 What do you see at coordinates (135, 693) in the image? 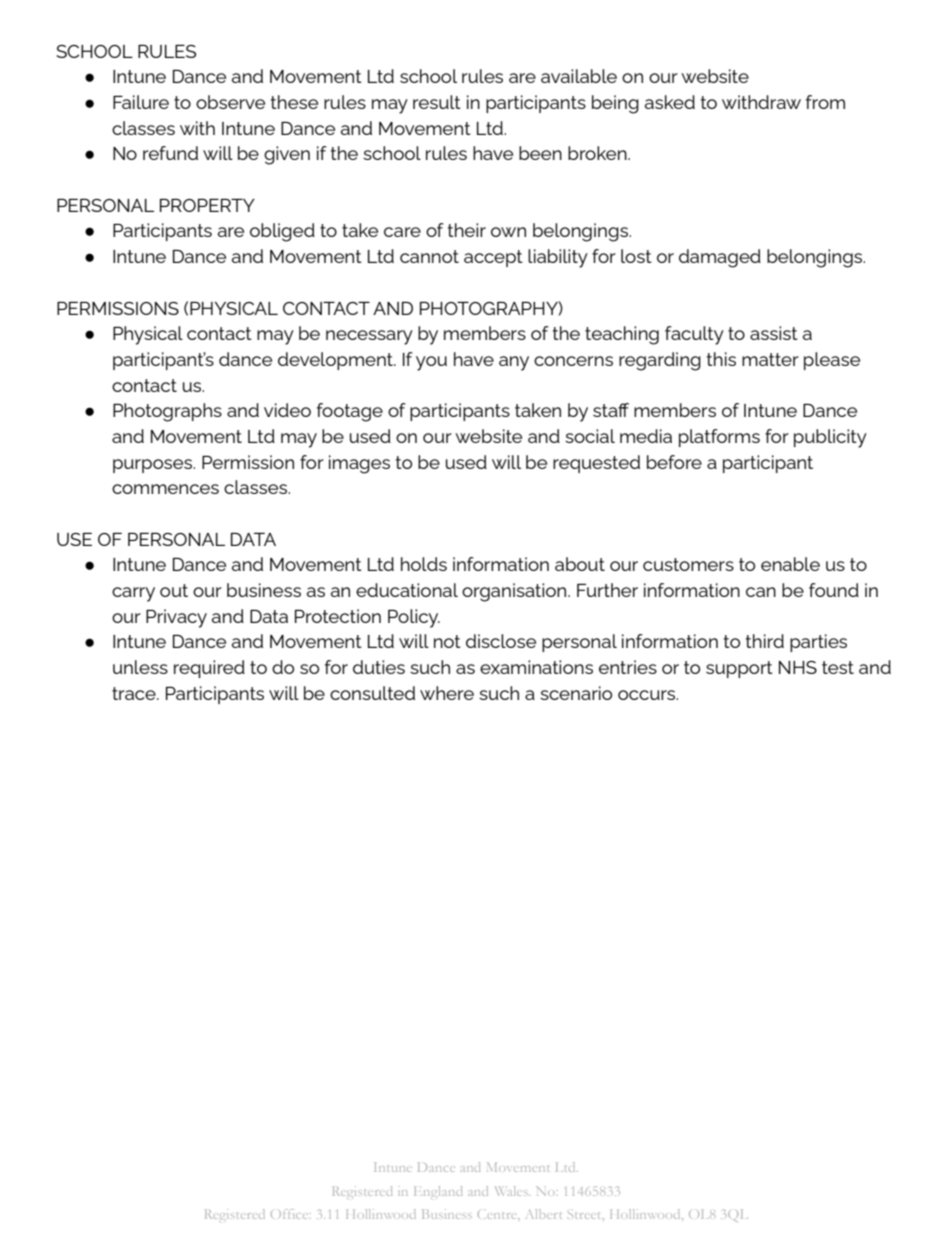
I see `trace` at bounding box center [135, 693].
